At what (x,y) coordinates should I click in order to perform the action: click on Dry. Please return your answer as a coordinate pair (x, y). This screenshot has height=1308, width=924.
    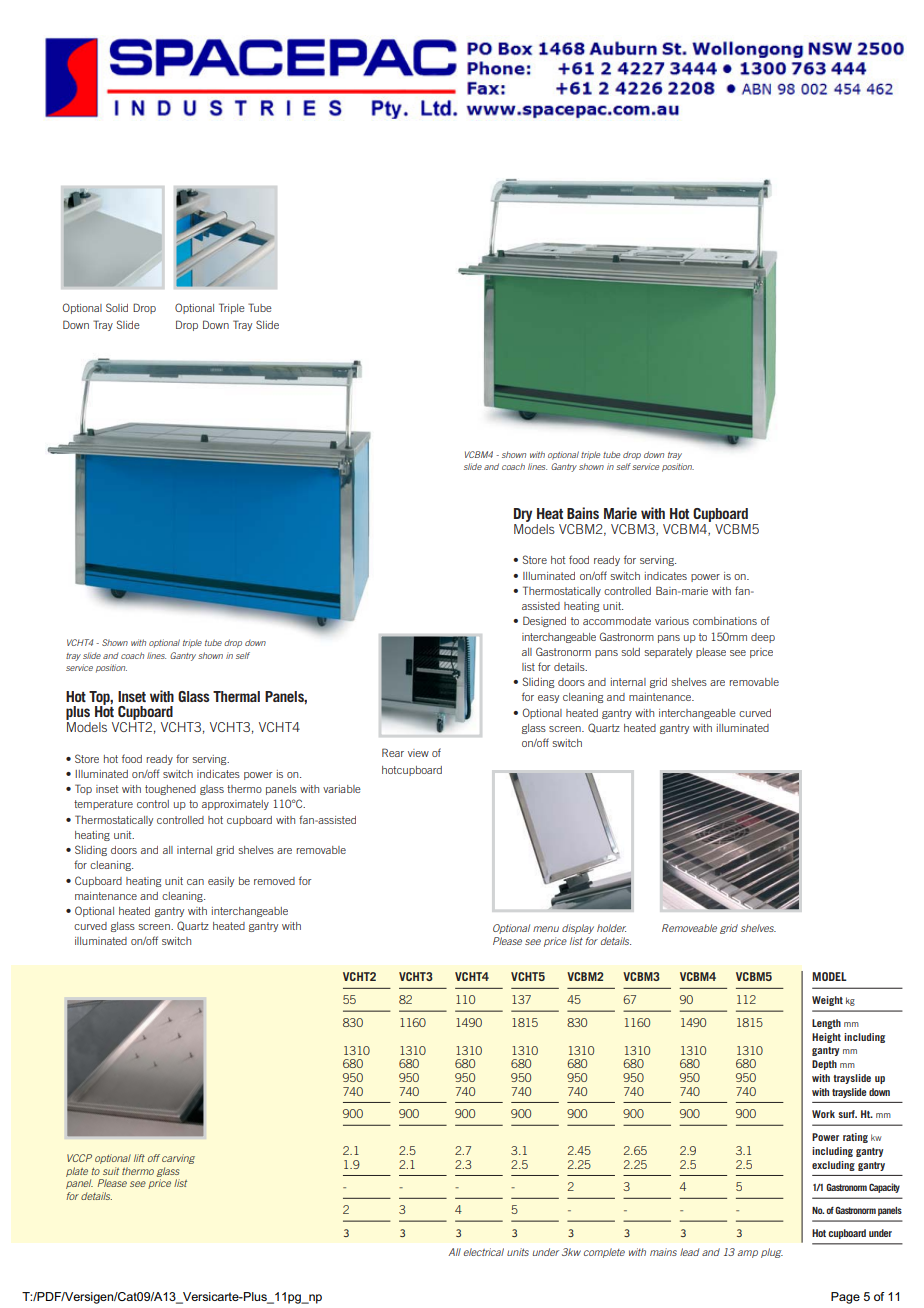
    Looking at the image, I should click on (523, 515).
